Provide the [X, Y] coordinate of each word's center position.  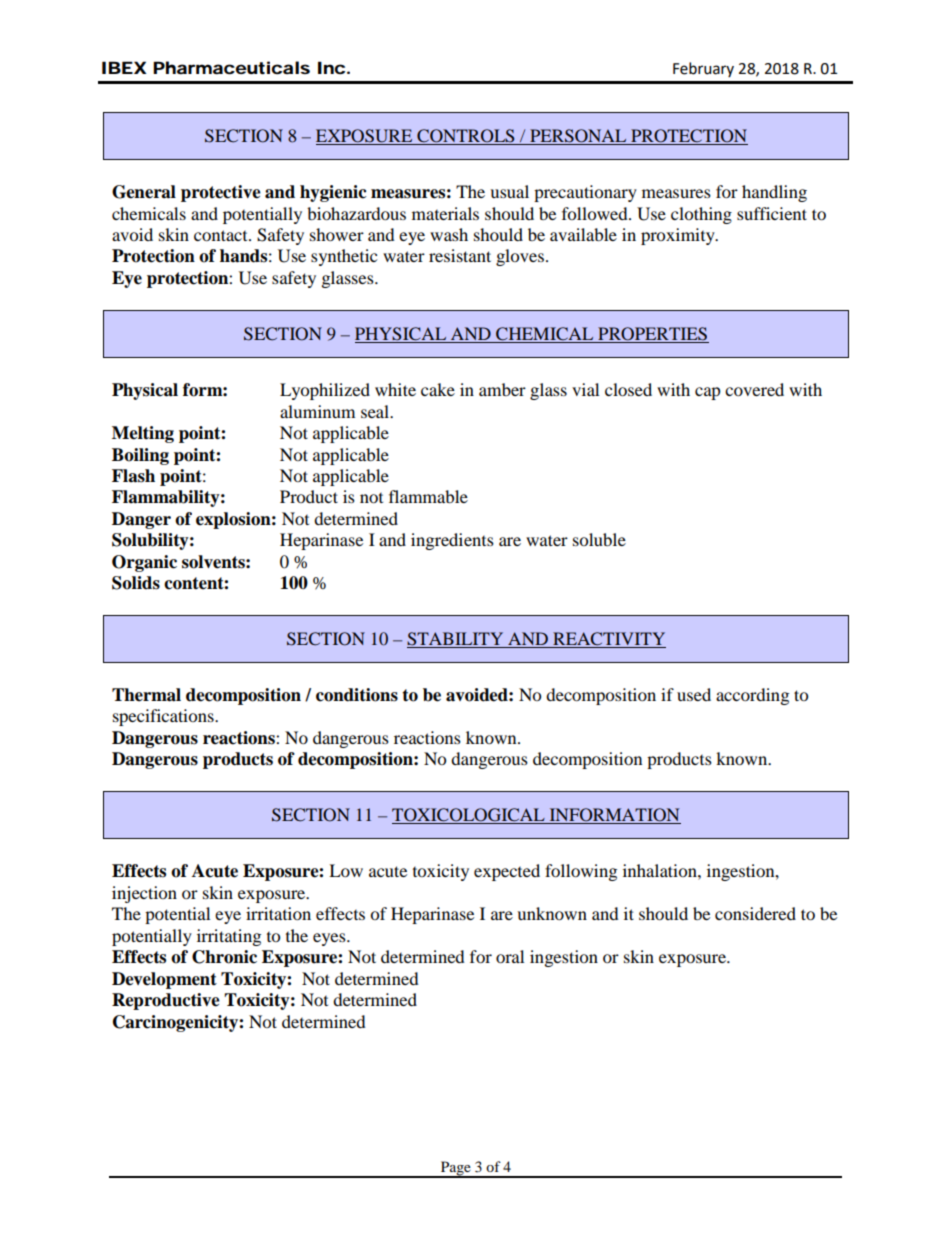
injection [144, 894]
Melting [143, 434]
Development [164, 980]
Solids [136, 583]
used [694, 694]
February [703, 69]
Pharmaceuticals [231, 67]
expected [507, 872]
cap [708, 393]
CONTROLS [466, 137]
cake [438, 389]
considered [755, 913]
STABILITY [456, 640]
